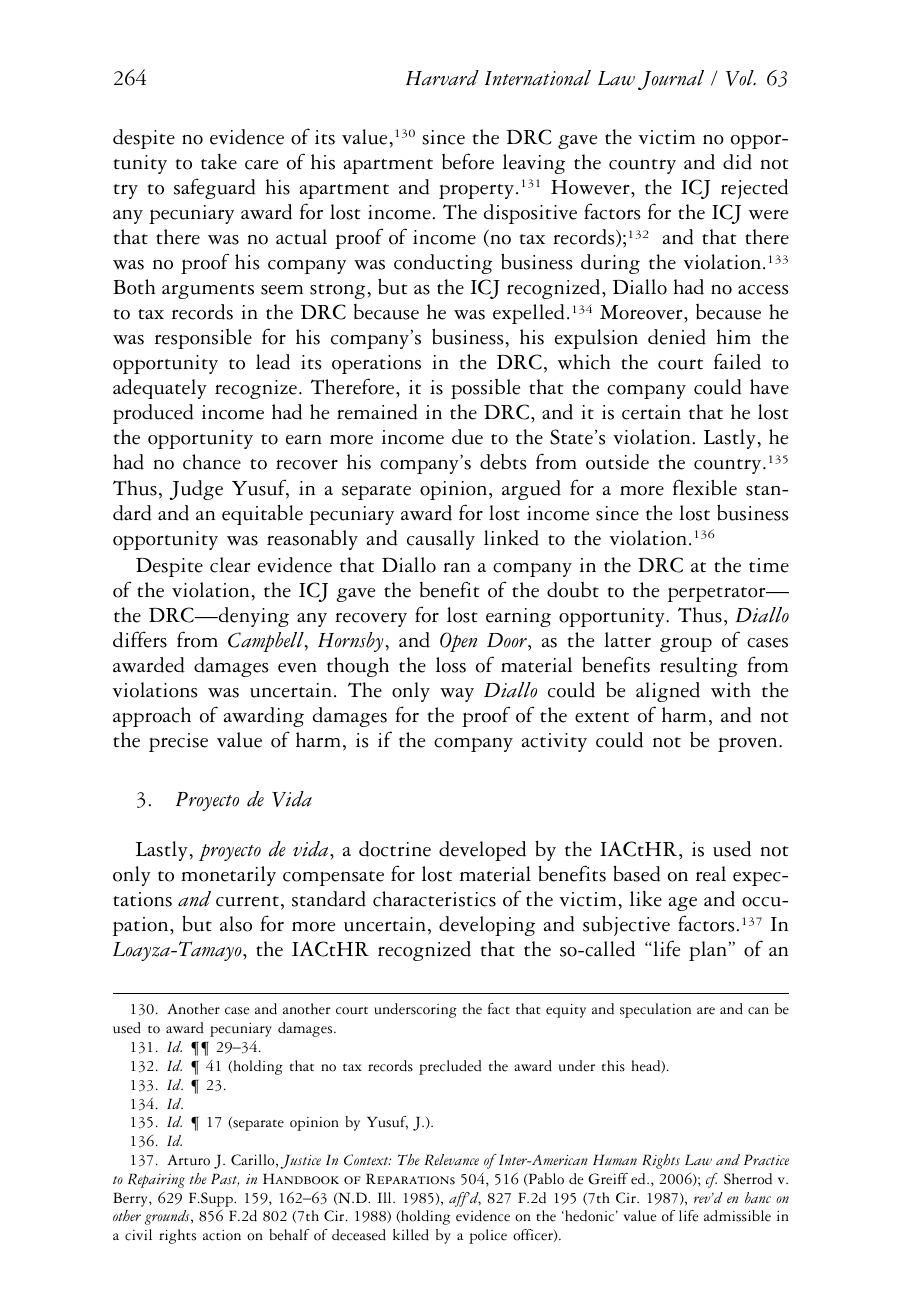  What do you see at coordinates (203, 339) in the document?
I see `responsible` at bounding box center [203, 339].
